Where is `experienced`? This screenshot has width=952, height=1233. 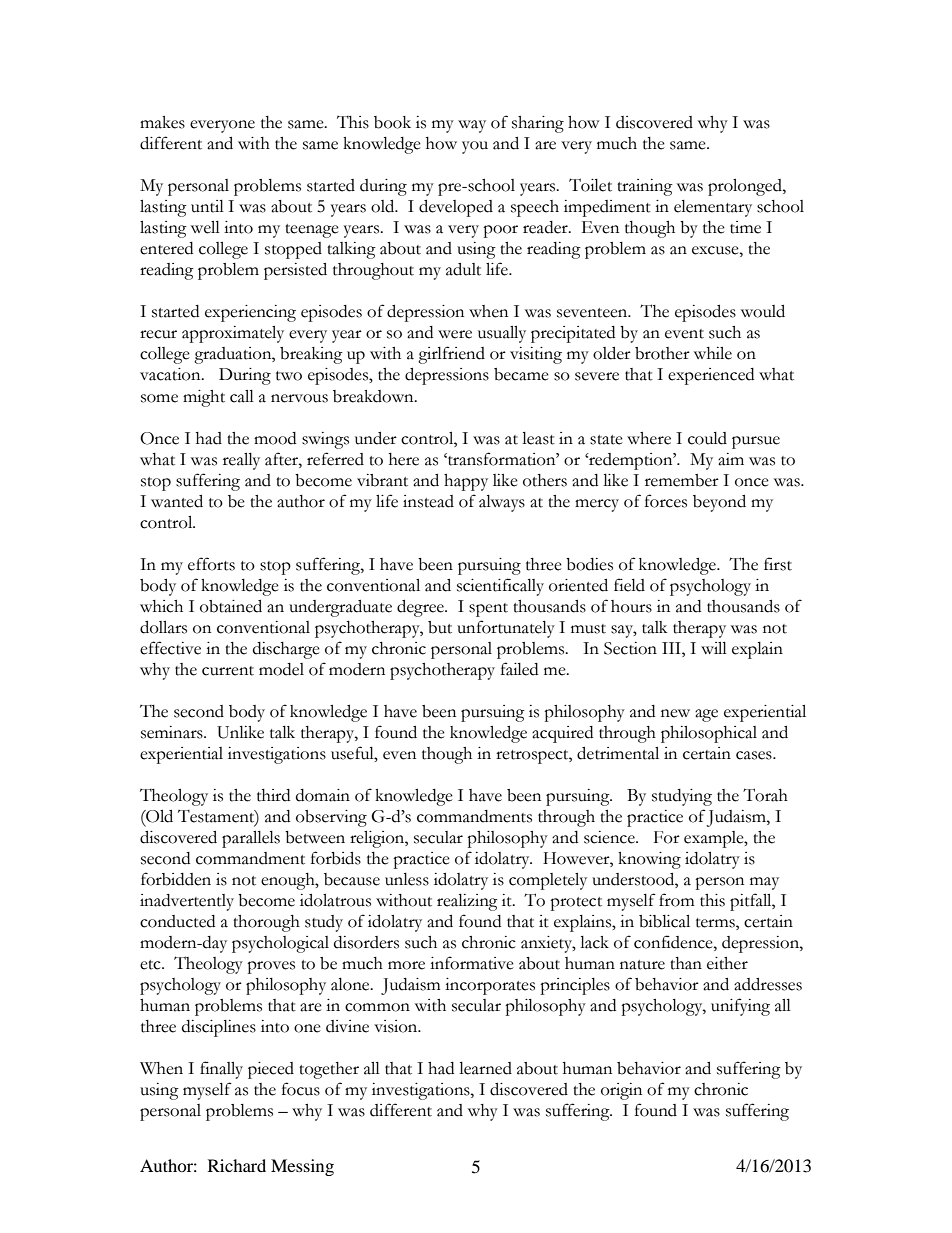 experienced is located at coordinates (711, 376).
